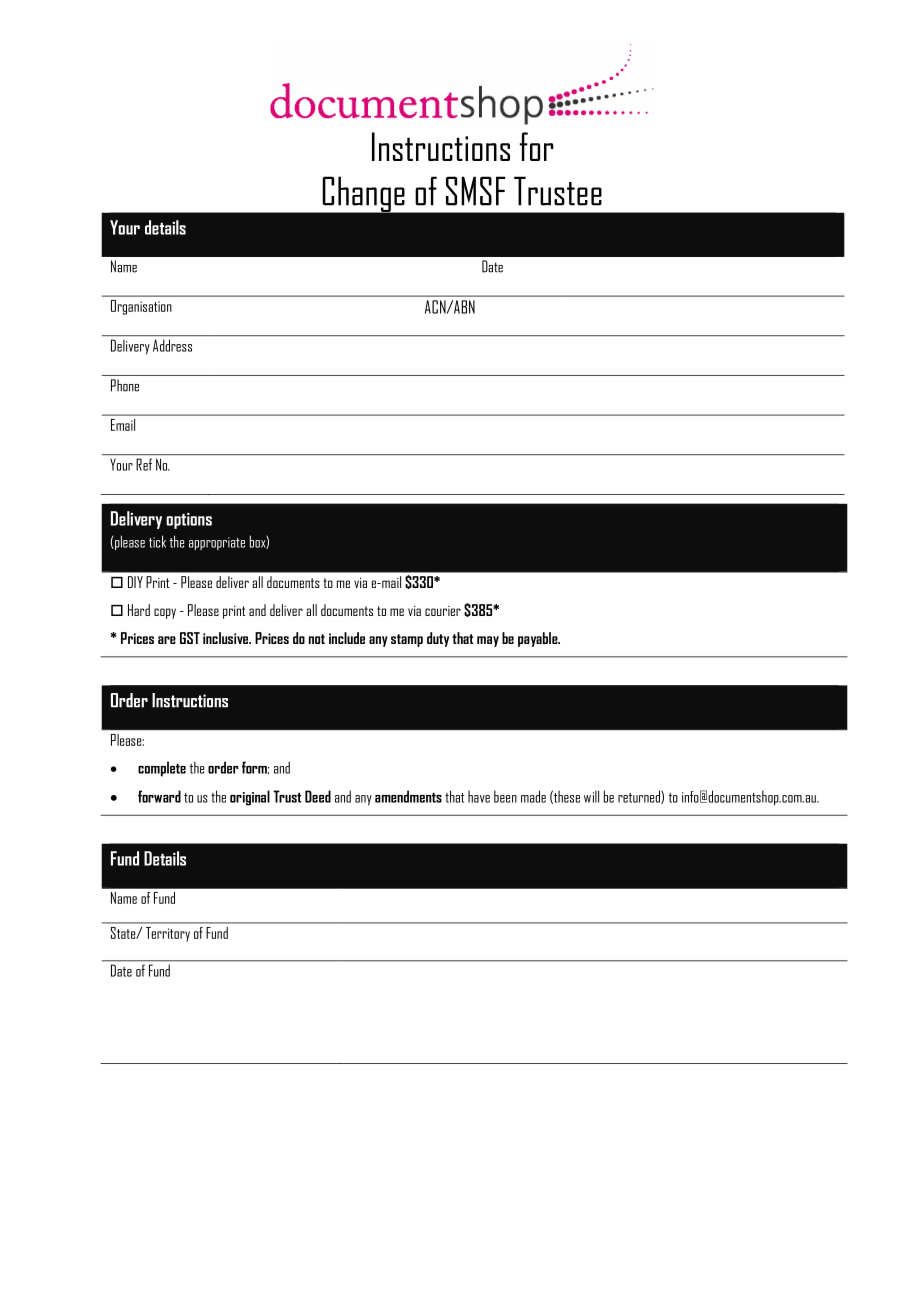 Image resolution: width=924 pixels, height=1308 pixels. What do you see at coordinates (141, 307) in the screenshot?
I see `Organisation` at bounding box center [141, 307].
